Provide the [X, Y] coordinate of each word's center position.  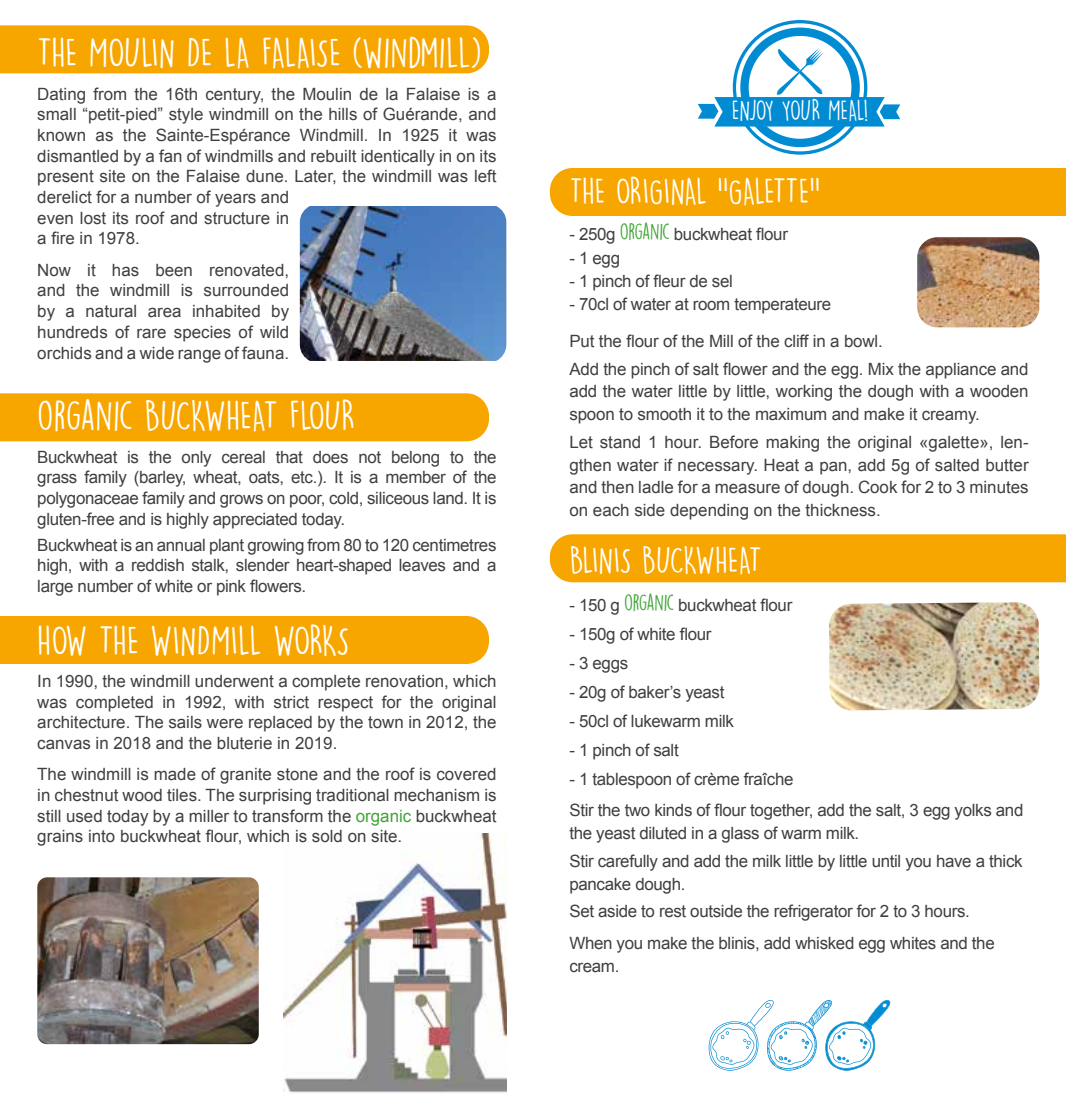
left [485, 176]
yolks [972, 812]
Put [582, 341]
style [186, 116]
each [611, 510]
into [102, 836]
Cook [878, 487]
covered [466, 774]
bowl [862, 341]
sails [185, 722]
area [164, 312]
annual [181, 545]
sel [722, 281]
